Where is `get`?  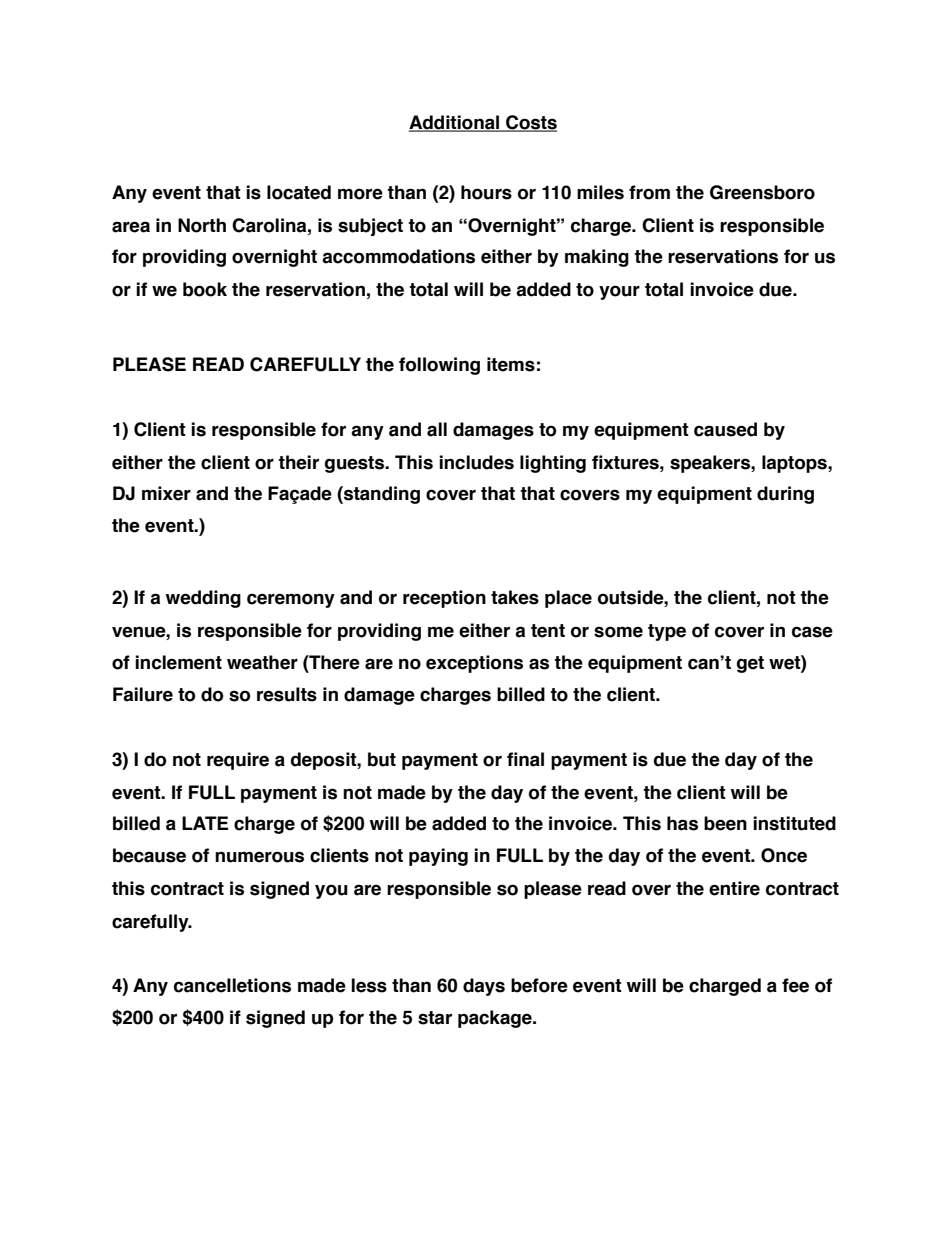 get is located at coordinates (750, 664).
